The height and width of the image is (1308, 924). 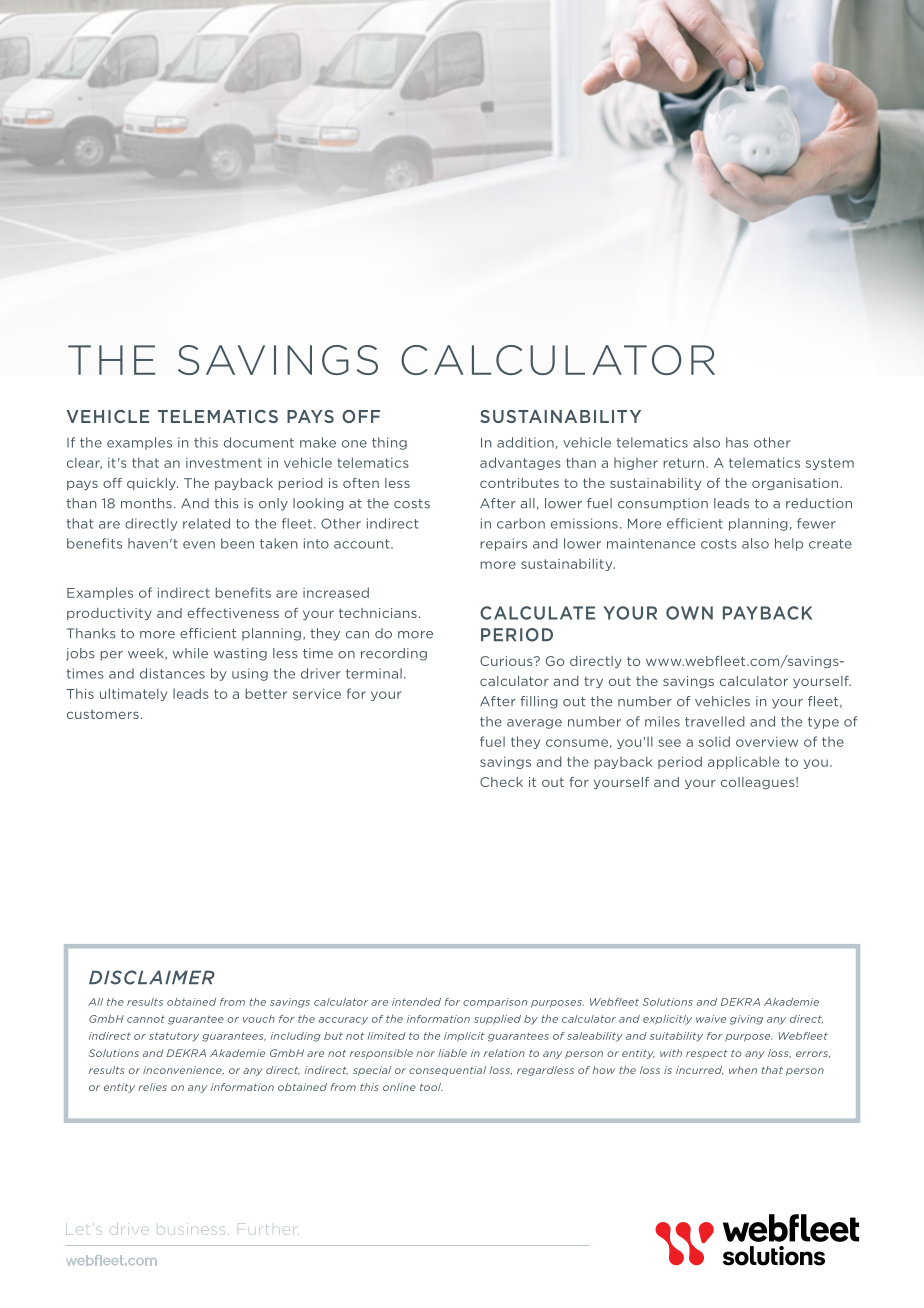 I want to click on relies, so click(x=152, y=1087).
